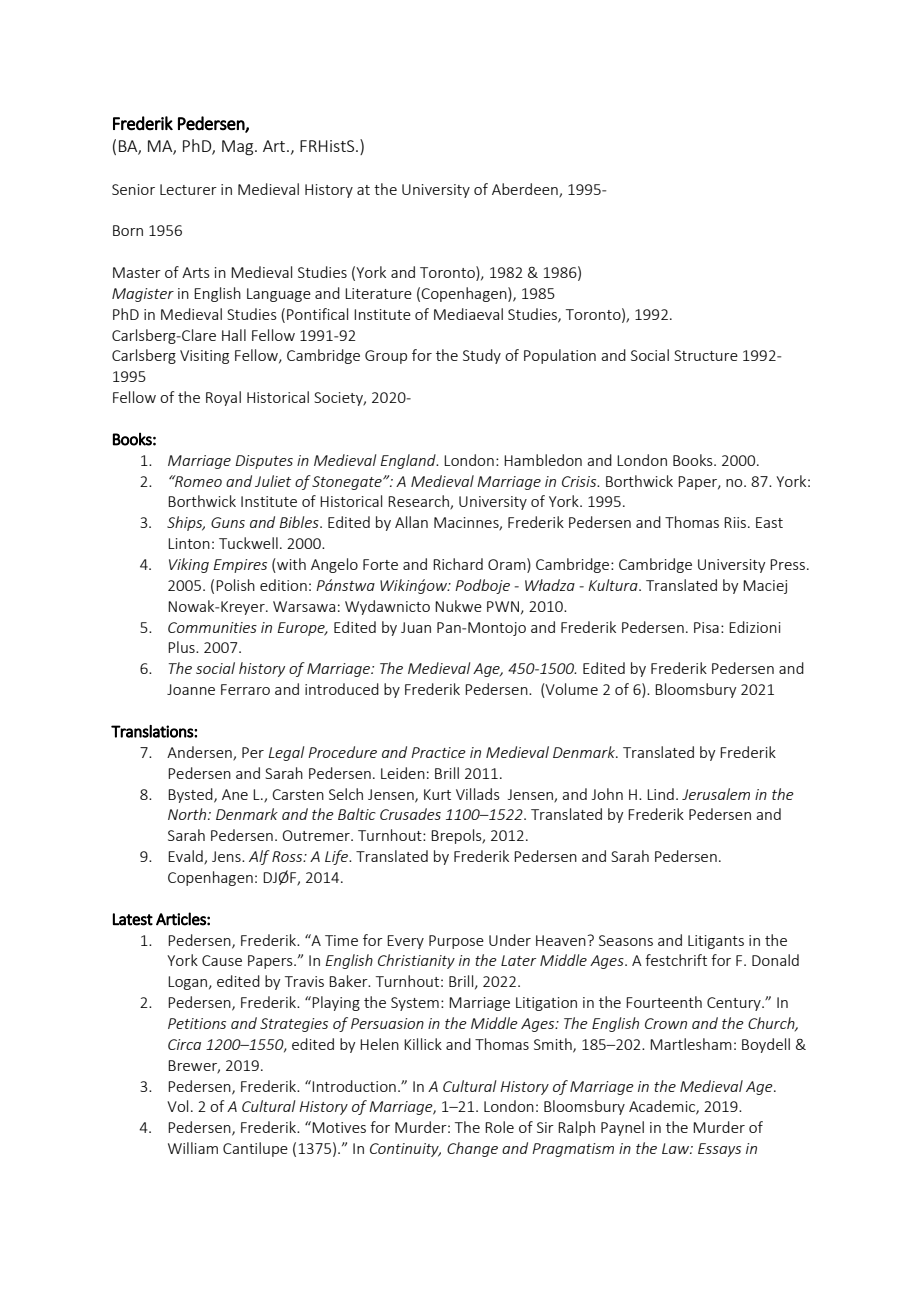 This image has height=1308, width=924. I want to click on Joanne, so click(191, 689).
